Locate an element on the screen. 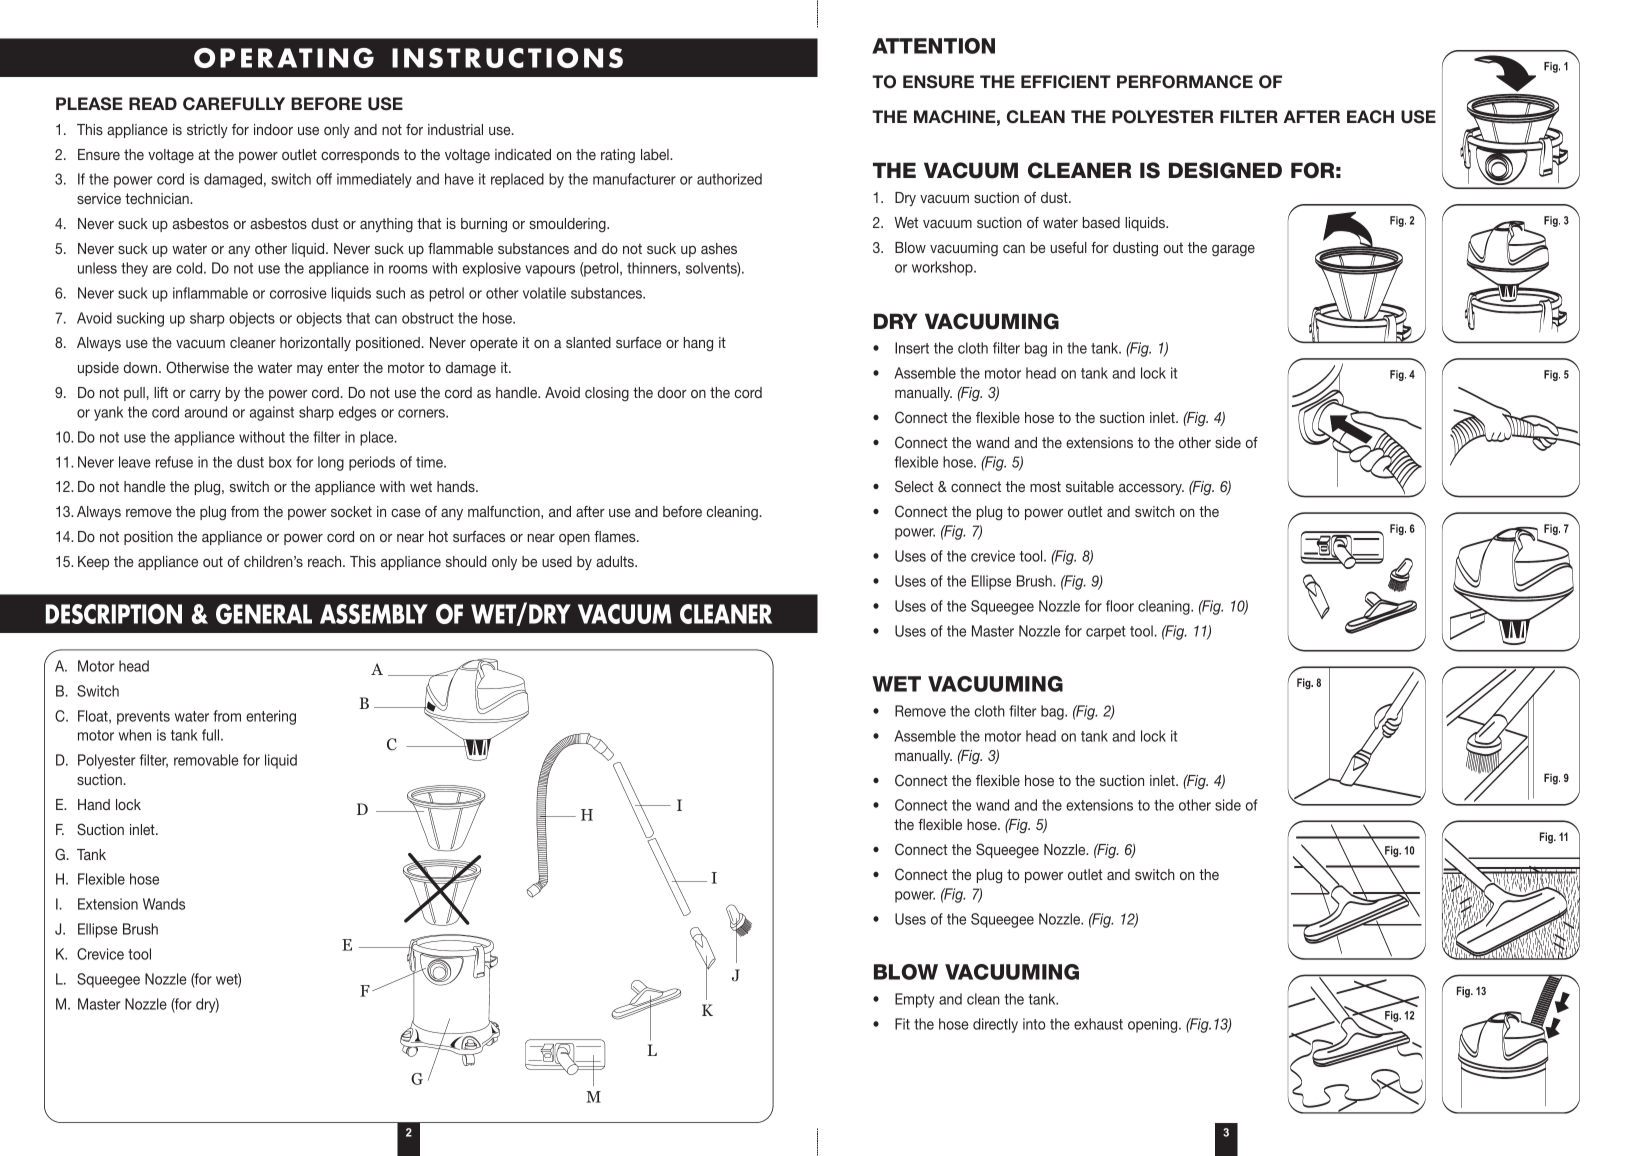 This screenshot has width=1635, height=1156. READ is located at coordinates (153, 103).
